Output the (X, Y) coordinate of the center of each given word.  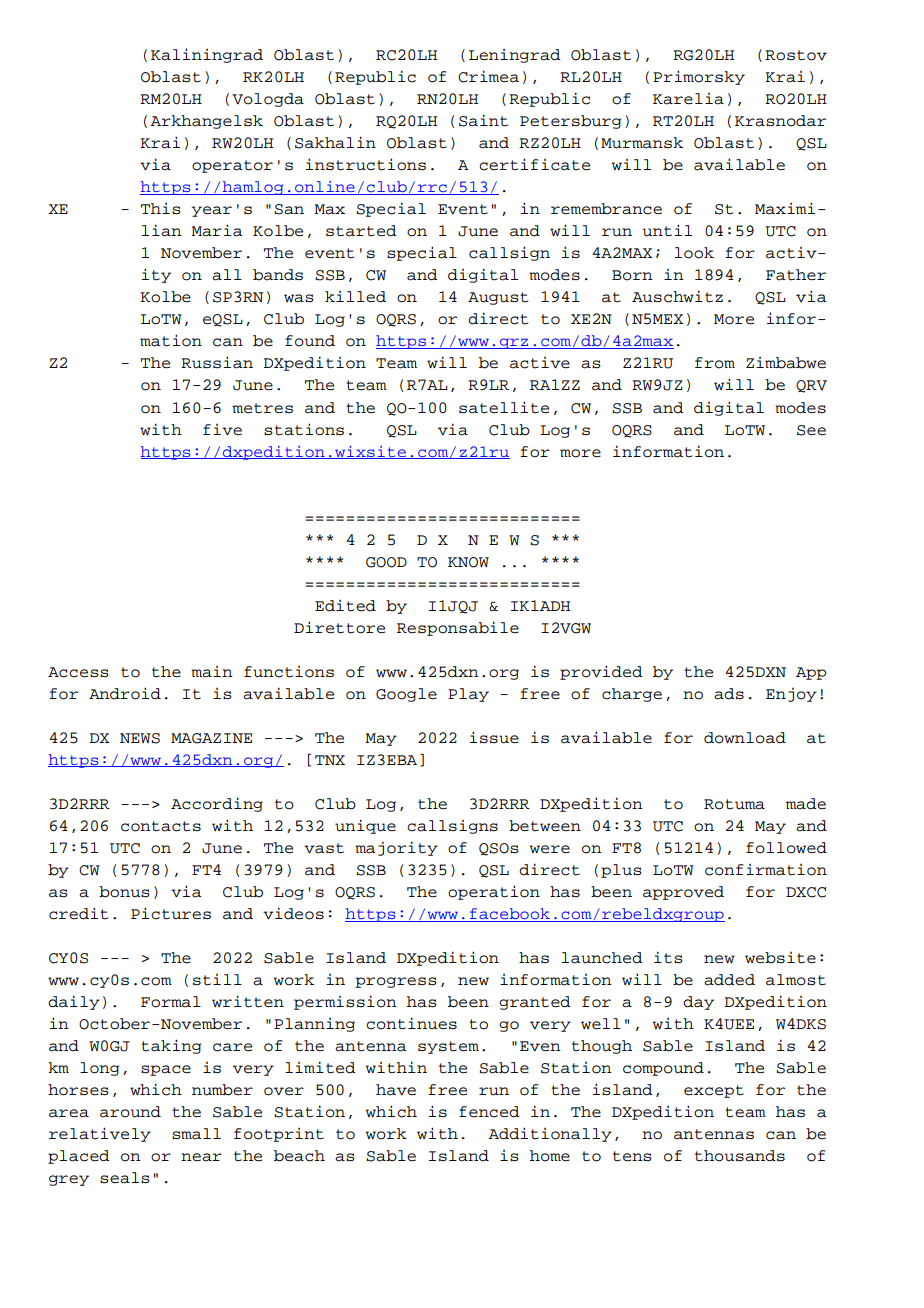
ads (729, 694)
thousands (740, 1156)
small (196, 1134)
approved (683, 893)
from (715, 363)
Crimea (488, 76)
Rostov (796, 55)
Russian (217, 362)
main (212, 672)
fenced (489, 1112)
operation (494, 892)
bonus (124, 892)
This (161, 209)
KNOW (468, 562)
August (498, 298)
